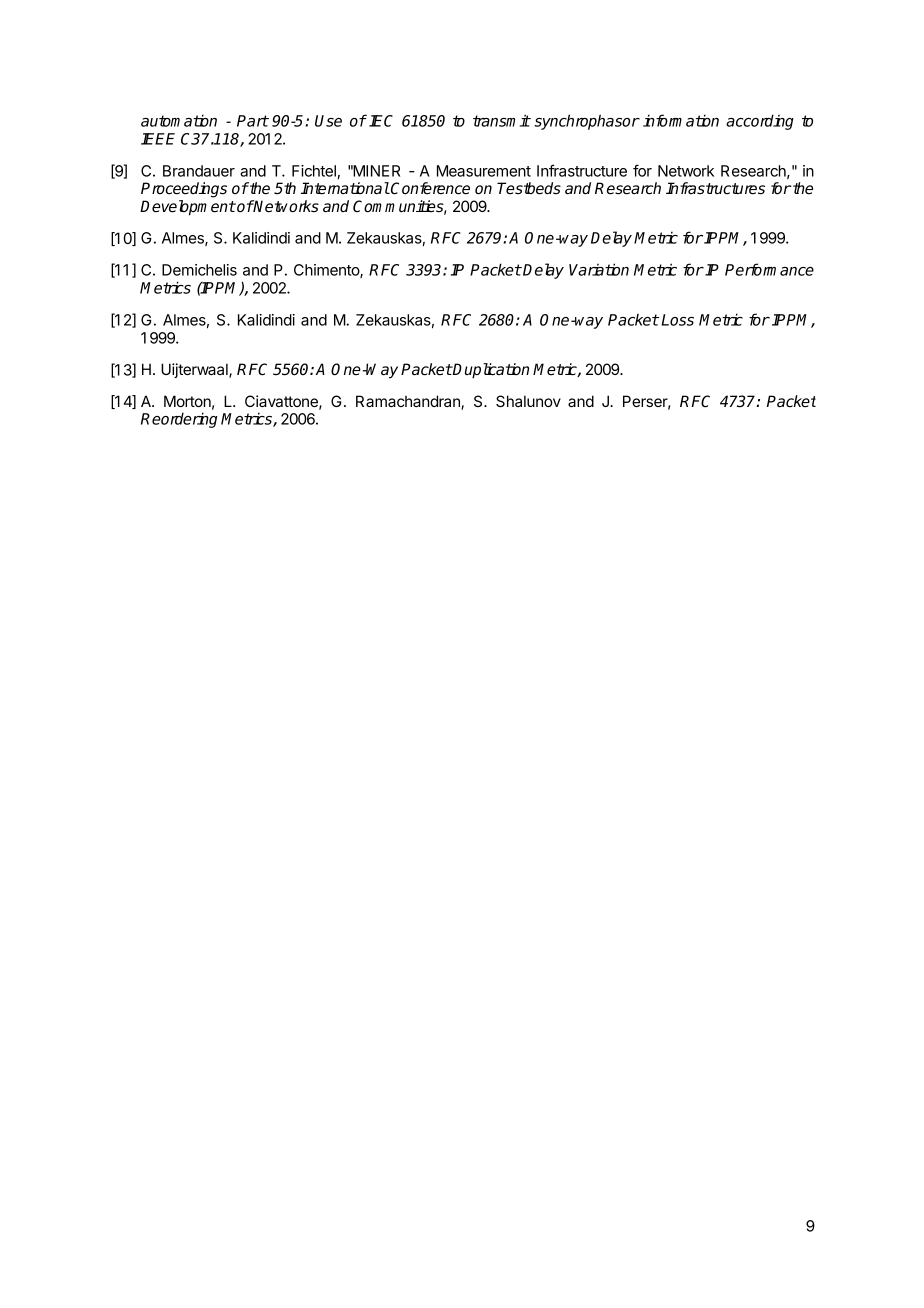  What do you see at coordinates (253, 121) in the screenshot?
I see `Part` at bounding box center [253, 121].
